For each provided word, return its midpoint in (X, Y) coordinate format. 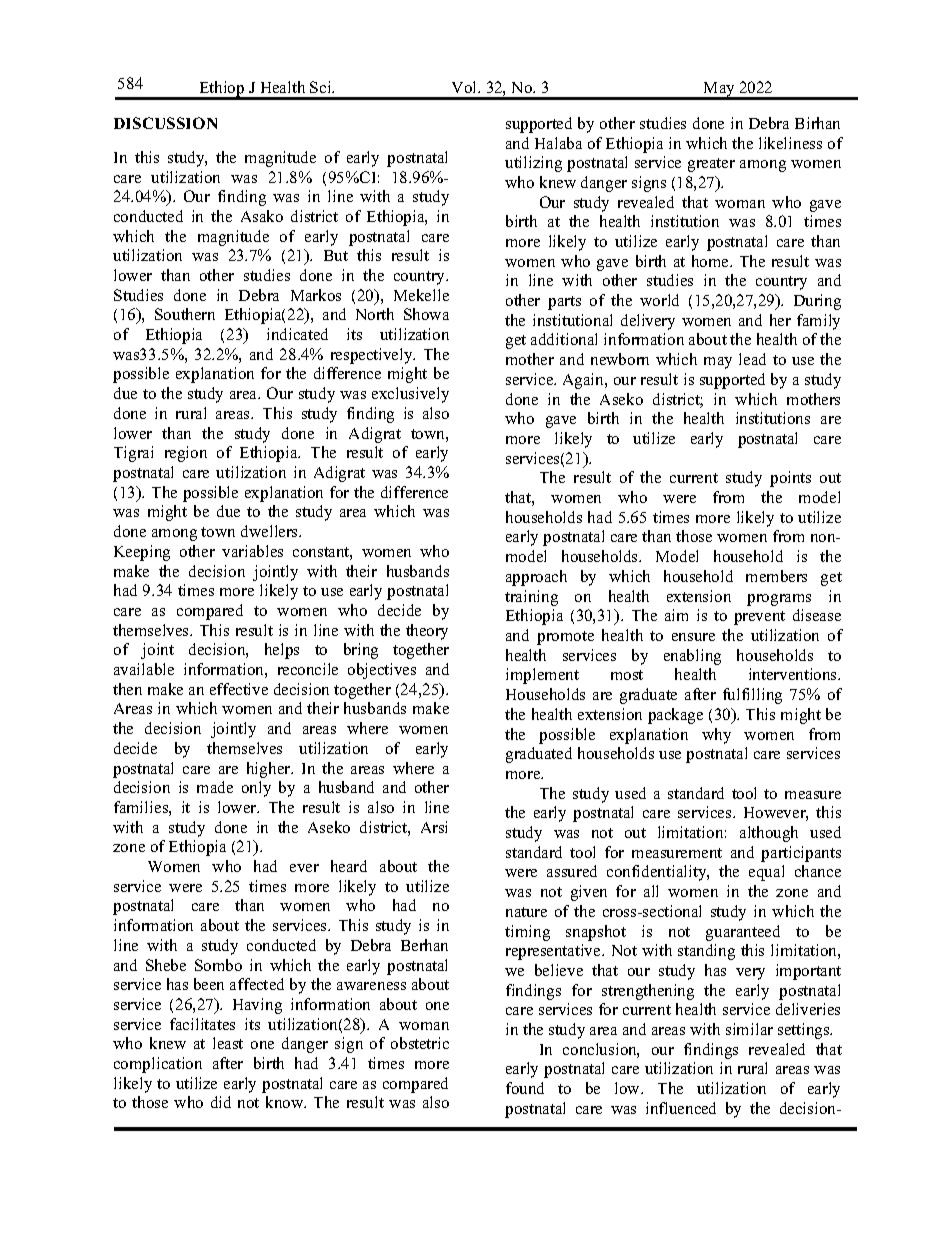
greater (711, 165)
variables (252, 551)
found (525, 1088)
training (531, 598)
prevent (759, 618)
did (221, 1102)
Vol (466, 87)
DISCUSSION (165, 123)
